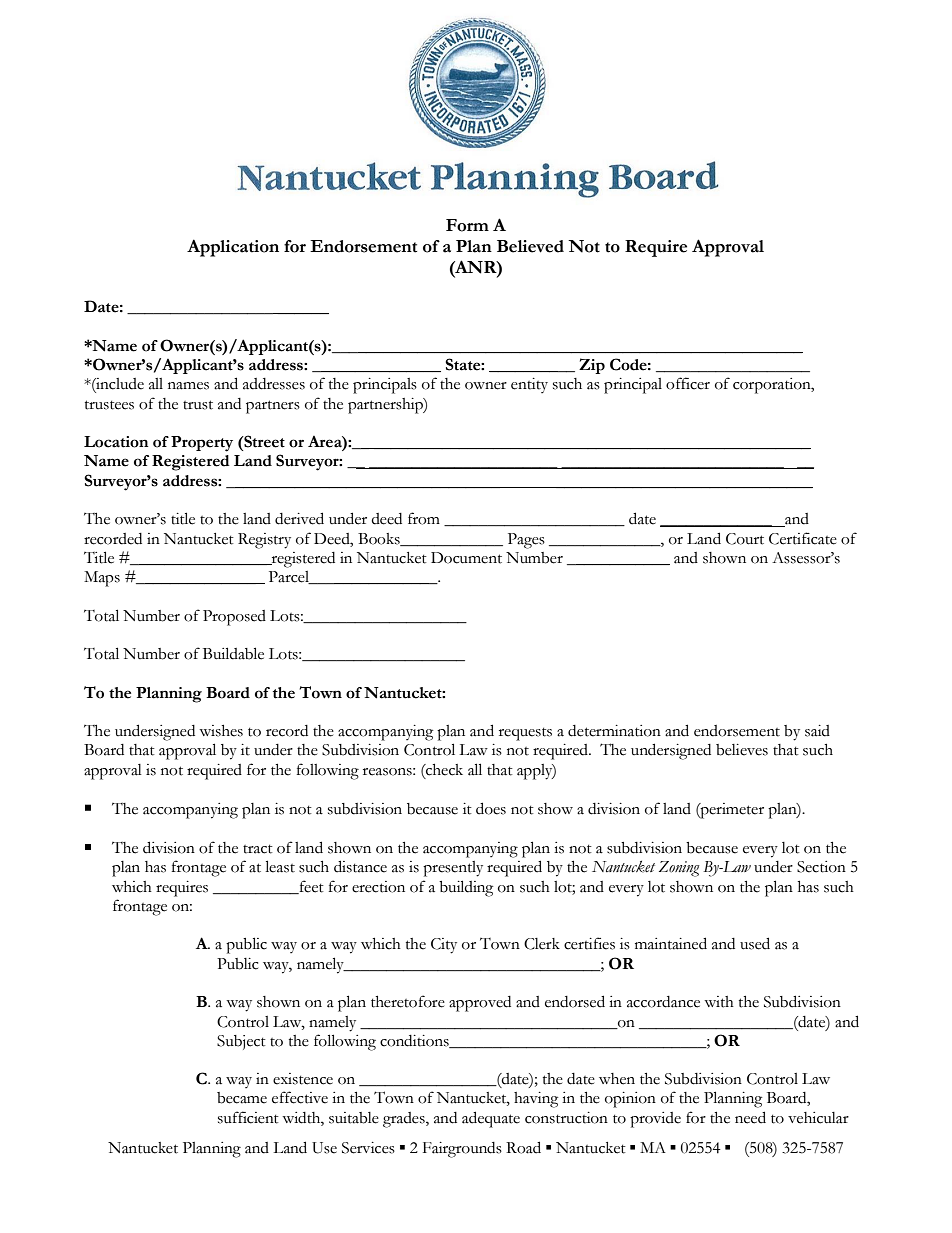 Image resolution: width=952 pixels, height=1233 pixels. What do you see at coordinates (745, 539) in the page?
I see `Court` at bounding box center [745, 539].
